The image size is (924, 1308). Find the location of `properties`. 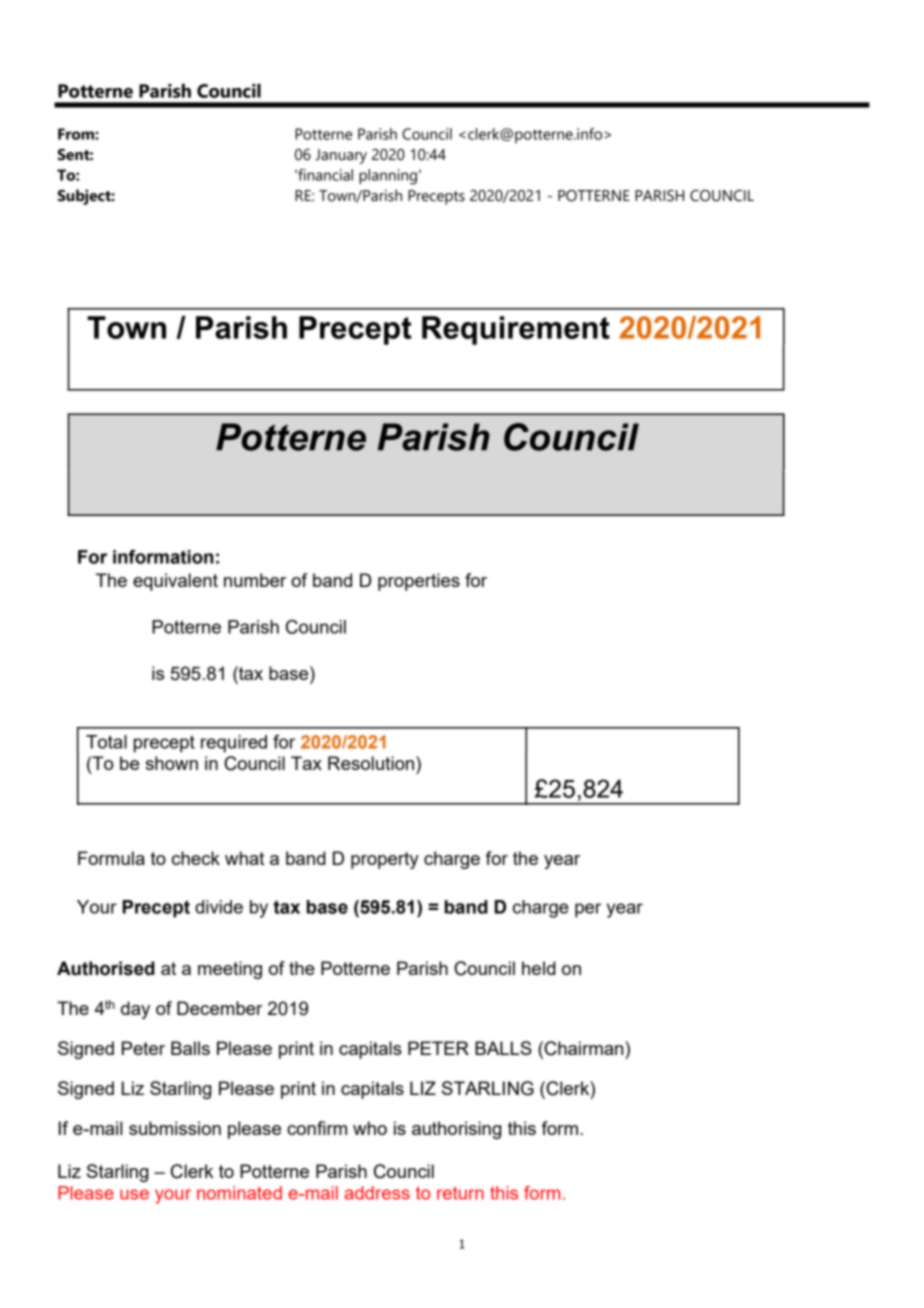

properties is located at coordinates (419, 582).
